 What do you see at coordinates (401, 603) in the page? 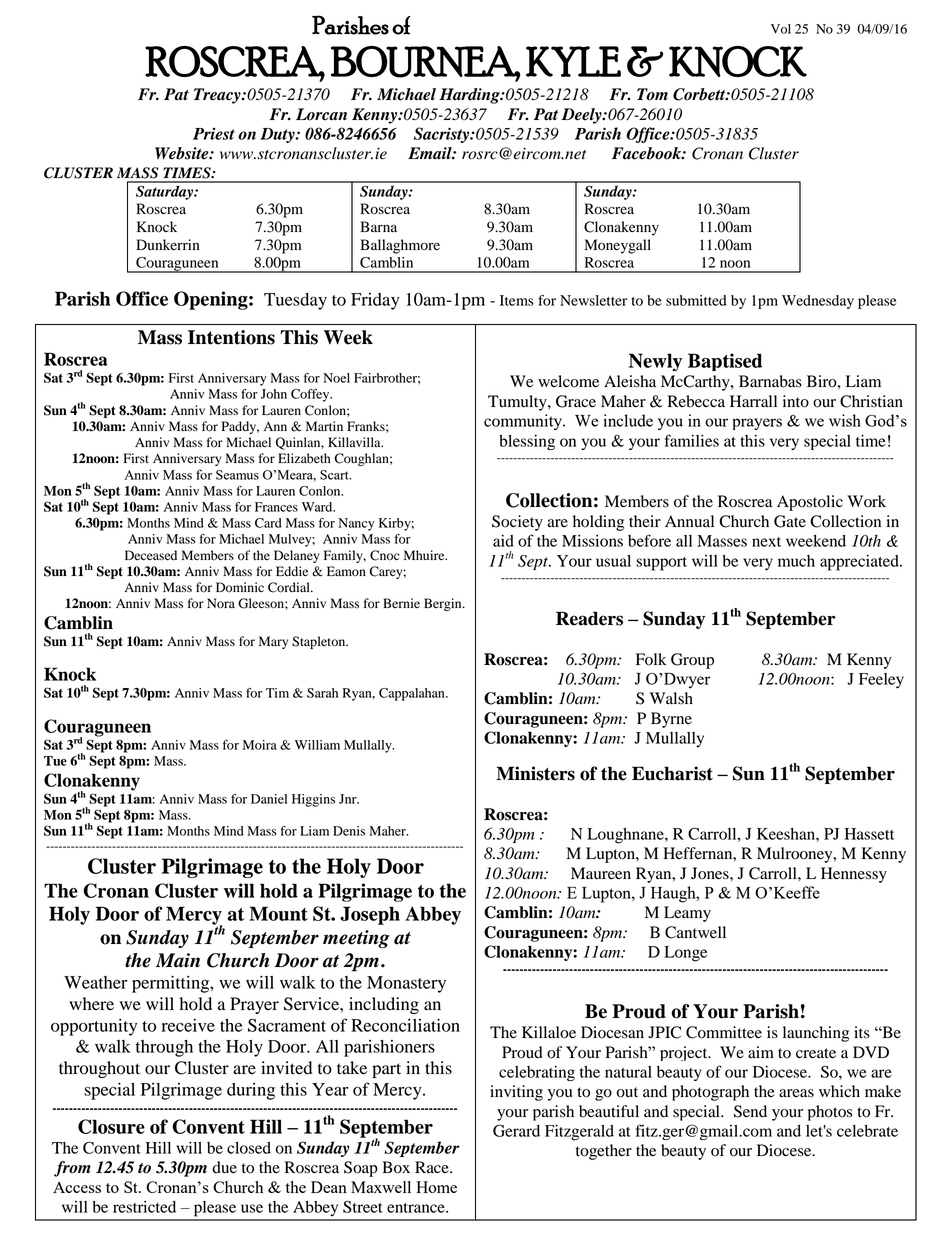
I see `Bernie` at bounding box center [401, 603].
